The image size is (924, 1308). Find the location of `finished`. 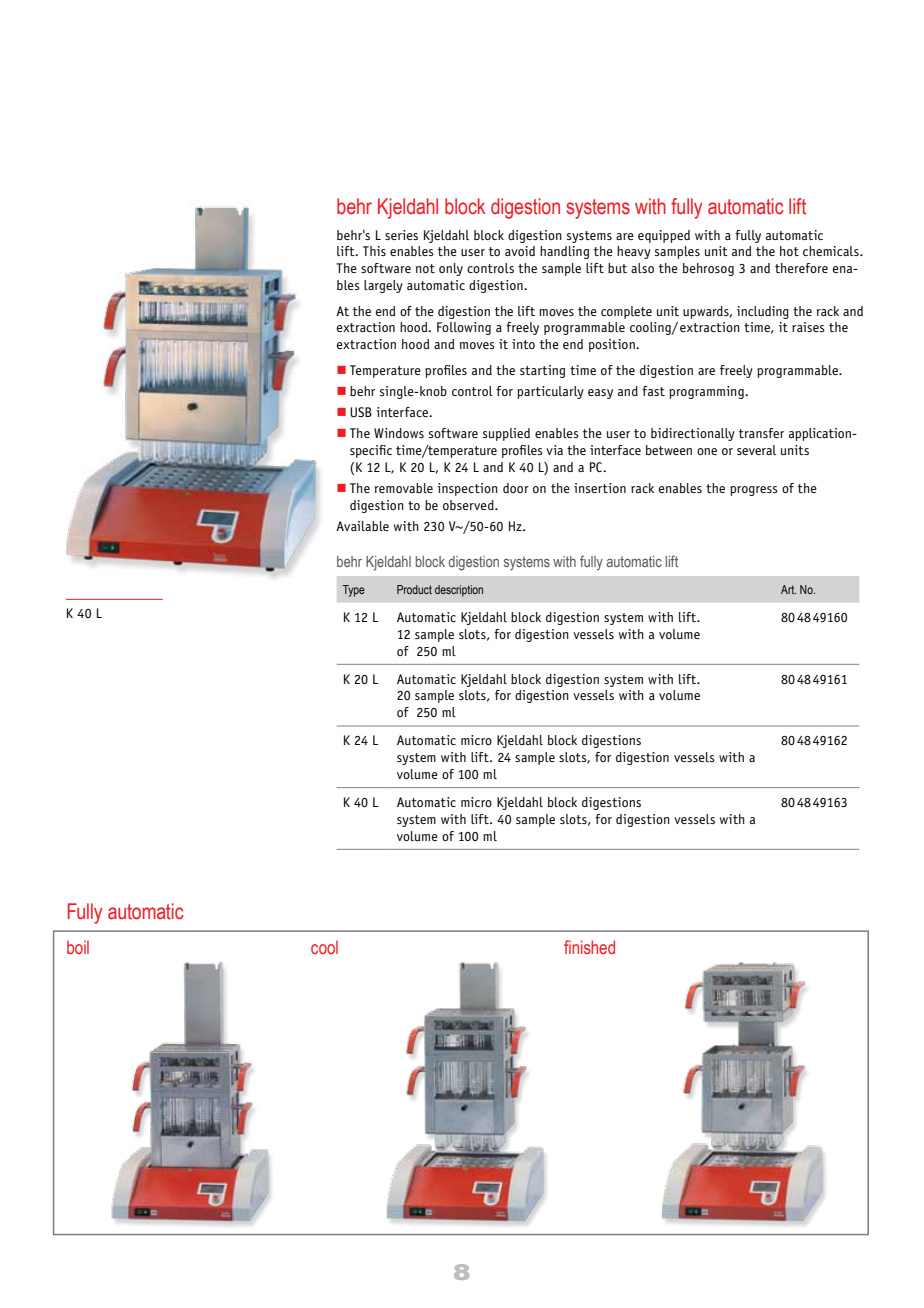

finished is located at coordinates (589, 947).
